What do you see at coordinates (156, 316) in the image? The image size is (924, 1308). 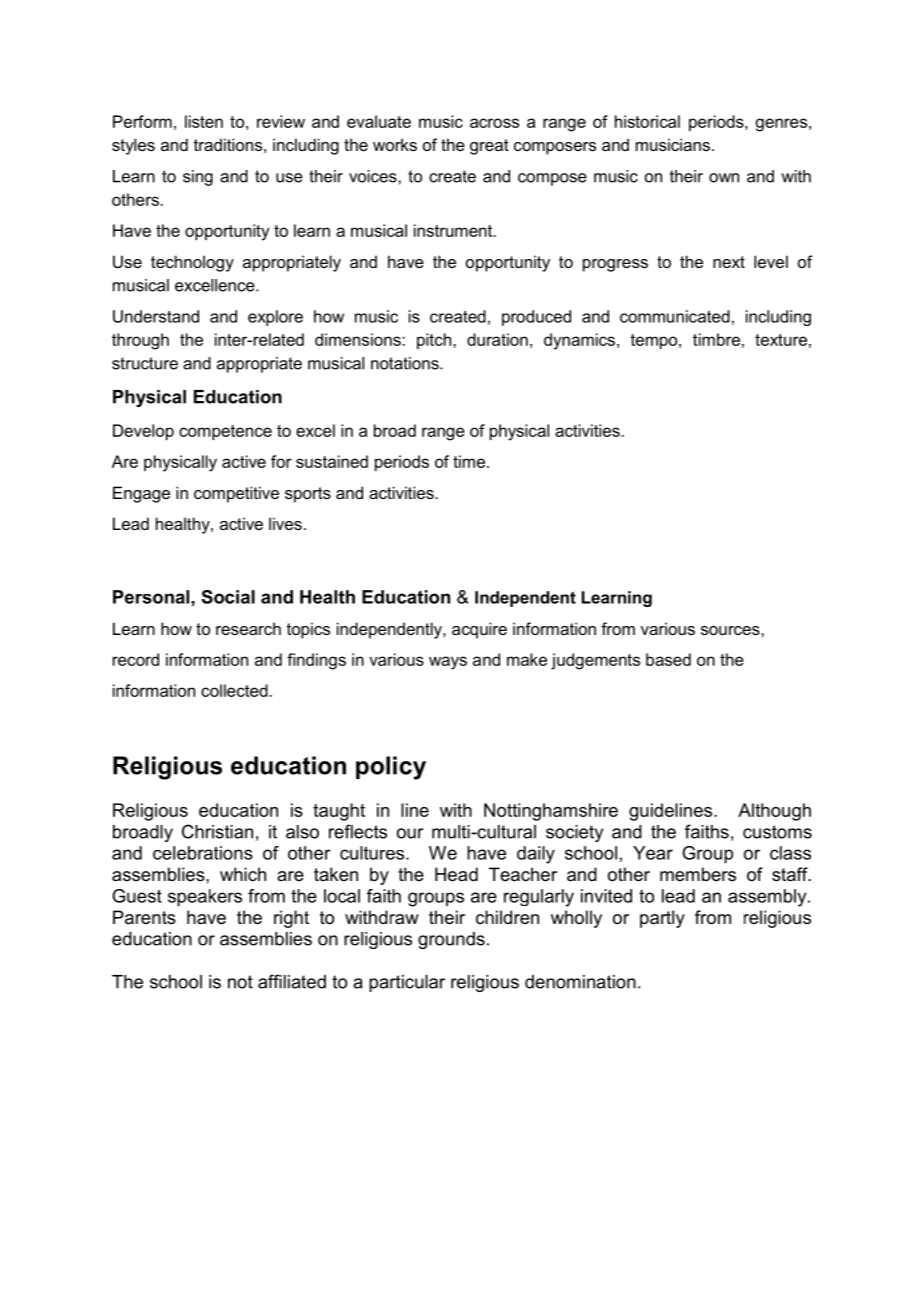 I see `Understand` at bounding box center [156, 316].
